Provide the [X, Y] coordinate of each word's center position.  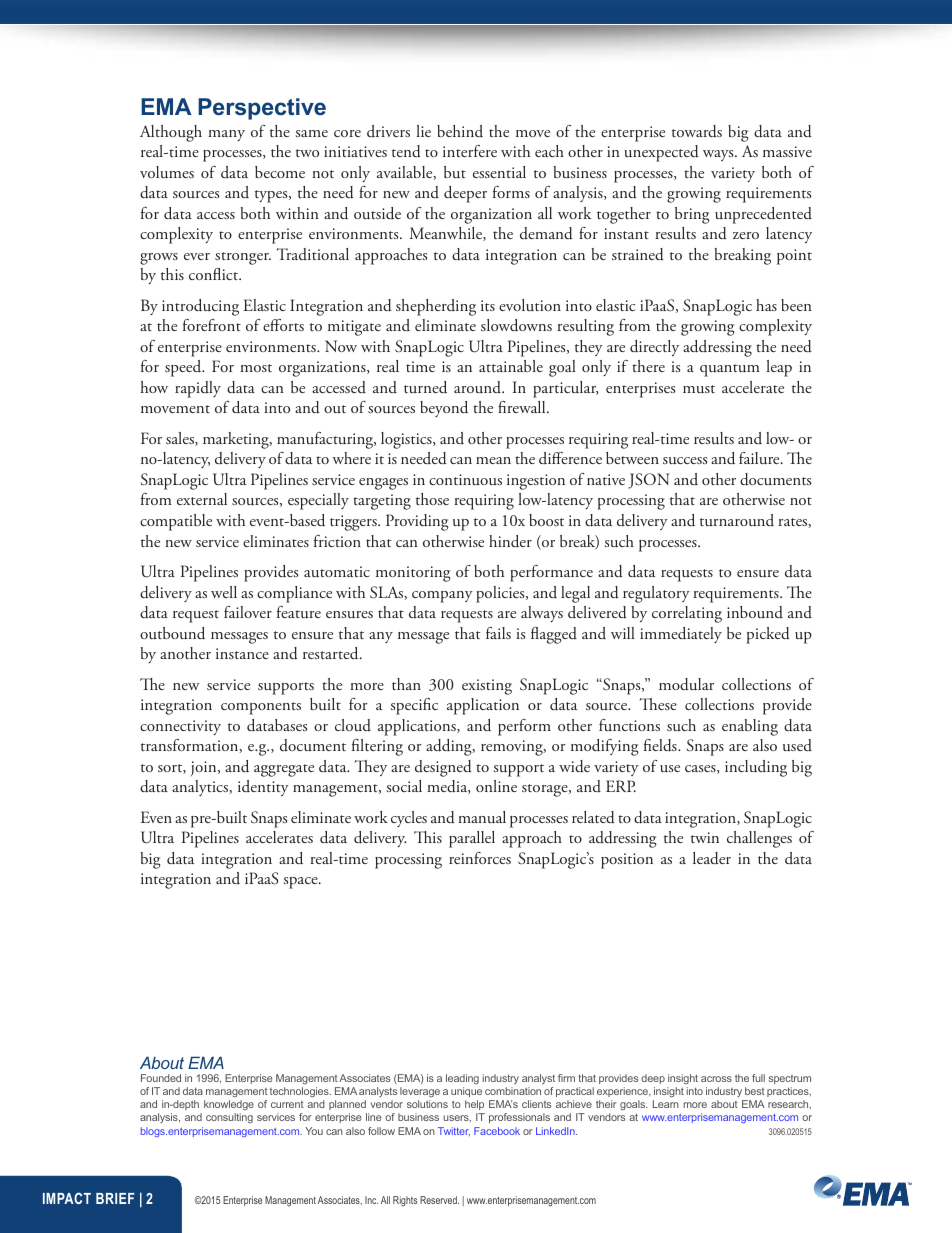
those [432, 499]
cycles [409, 819]
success [685, 461]
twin [705, 837]
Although [171, 133]
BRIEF [115, 1198]
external [202, 499]
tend [406, 151]
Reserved [439, 1200]
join [204, 769]
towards [697, 131]
